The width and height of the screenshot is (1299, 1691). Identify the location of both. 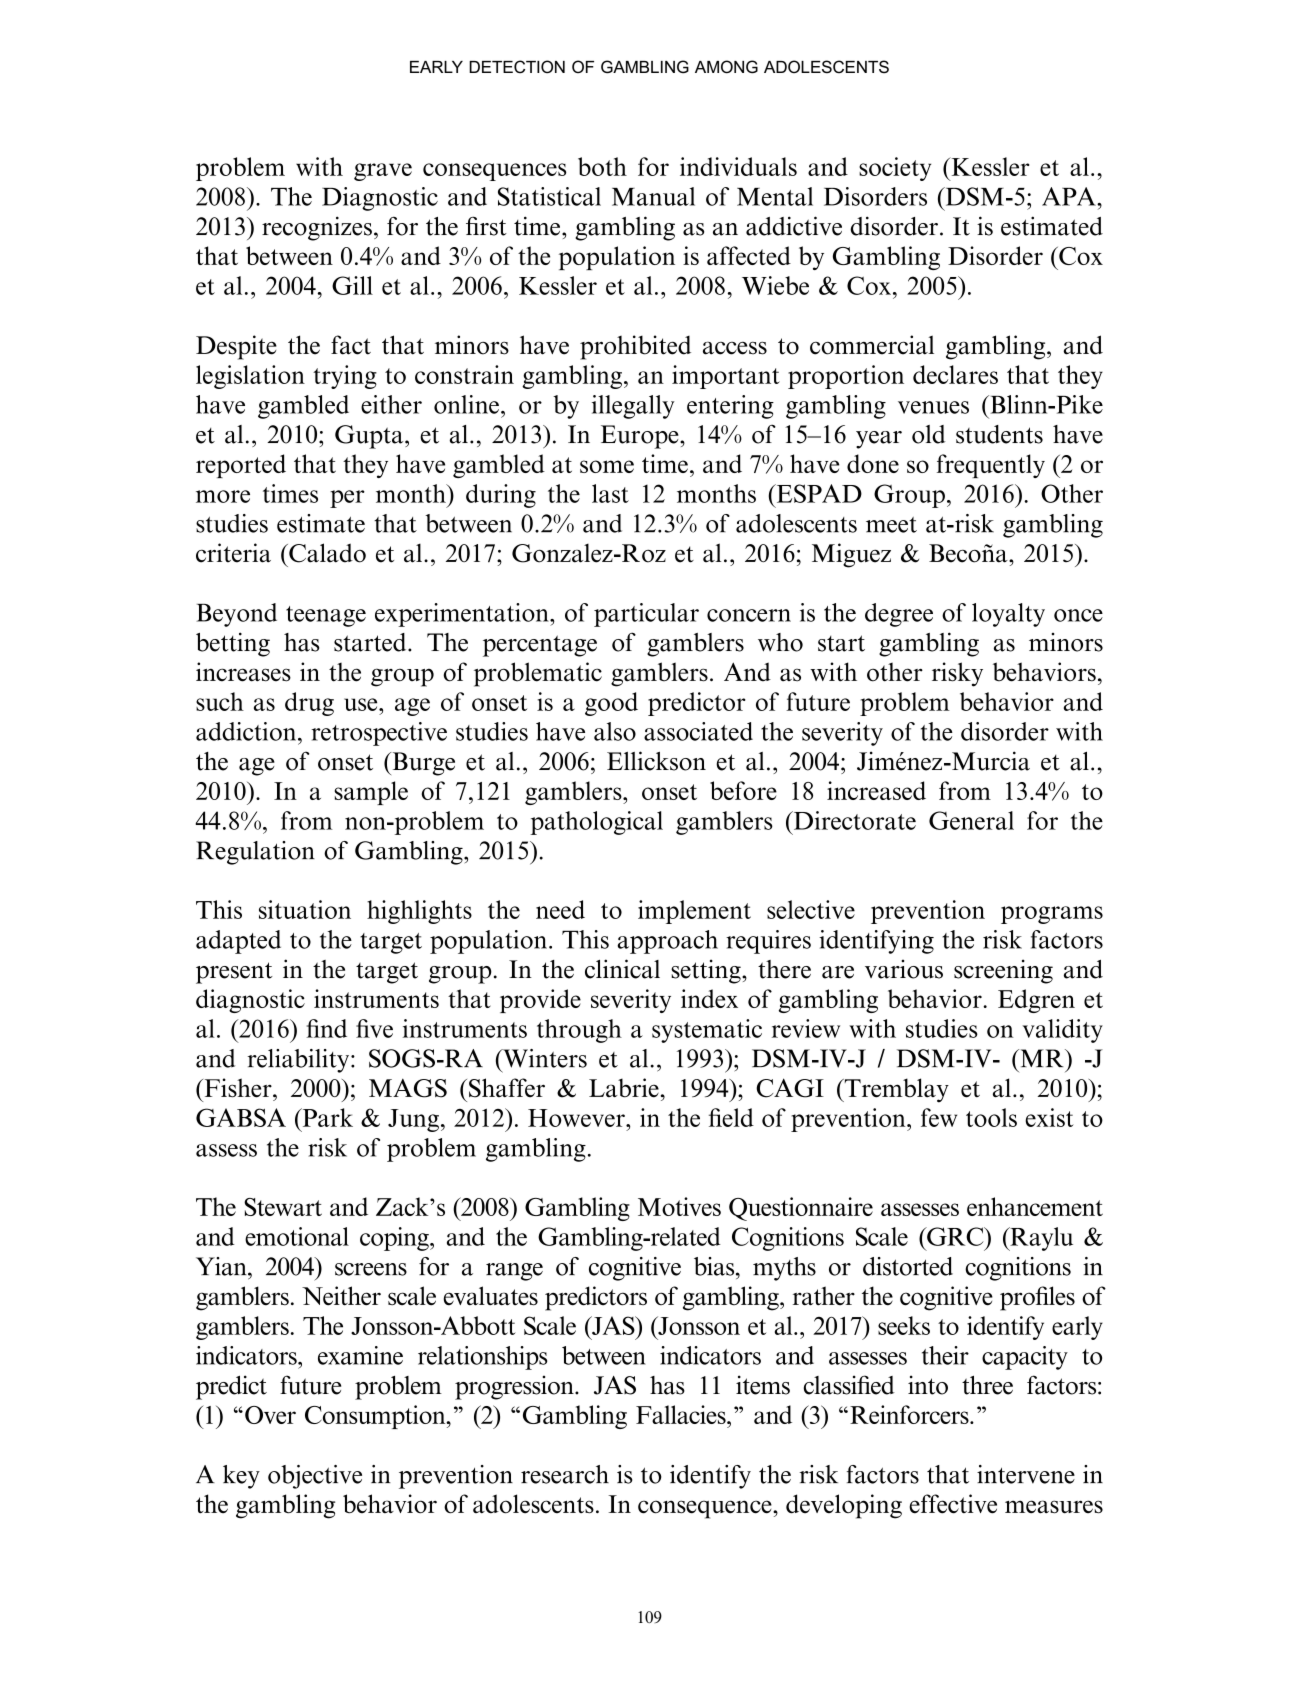
(602, 166).
